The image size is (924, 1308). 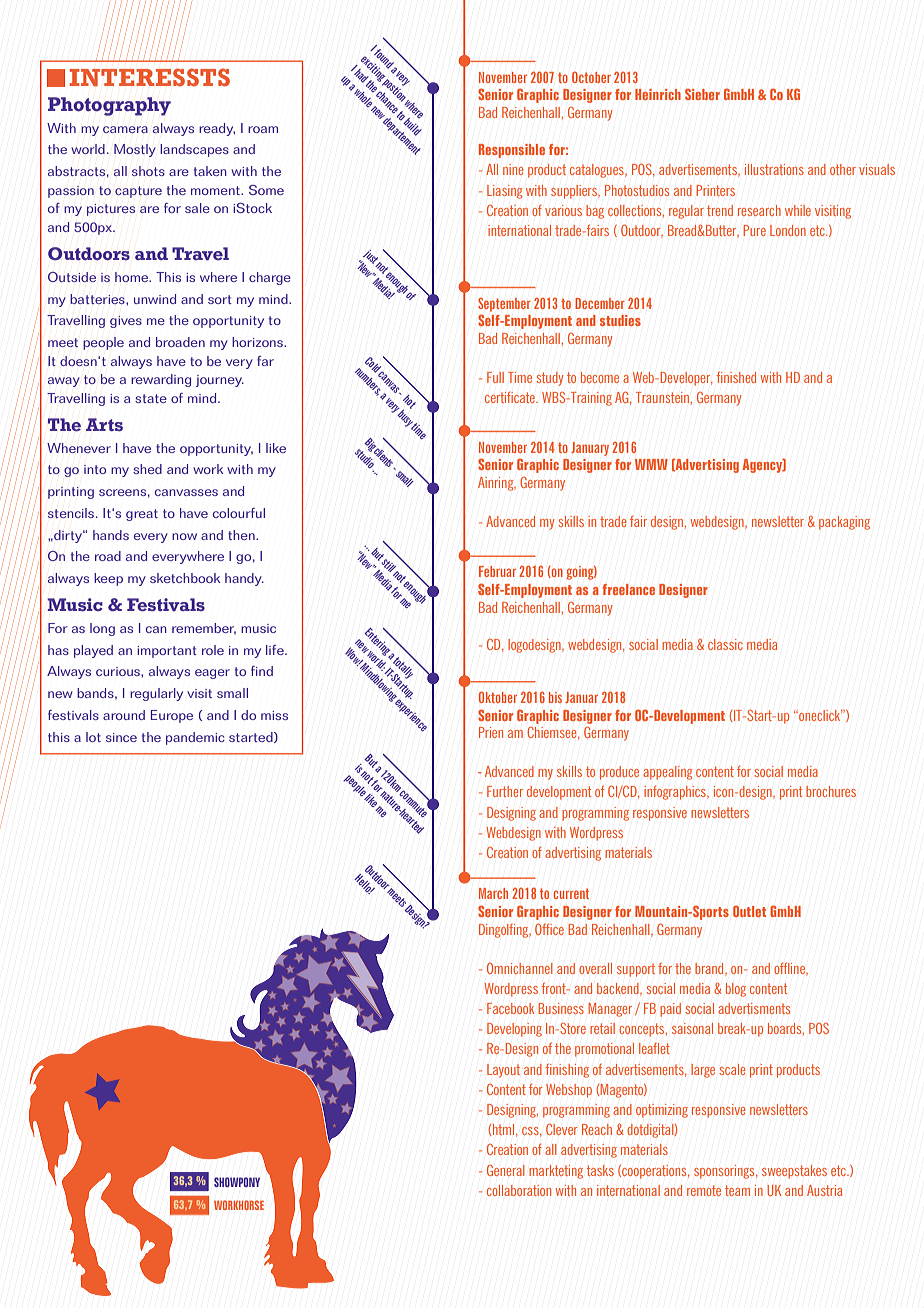 What do you see at coordinates (142, 515) in the screenshot?
I see `great` at bounding box center [142, 515].
